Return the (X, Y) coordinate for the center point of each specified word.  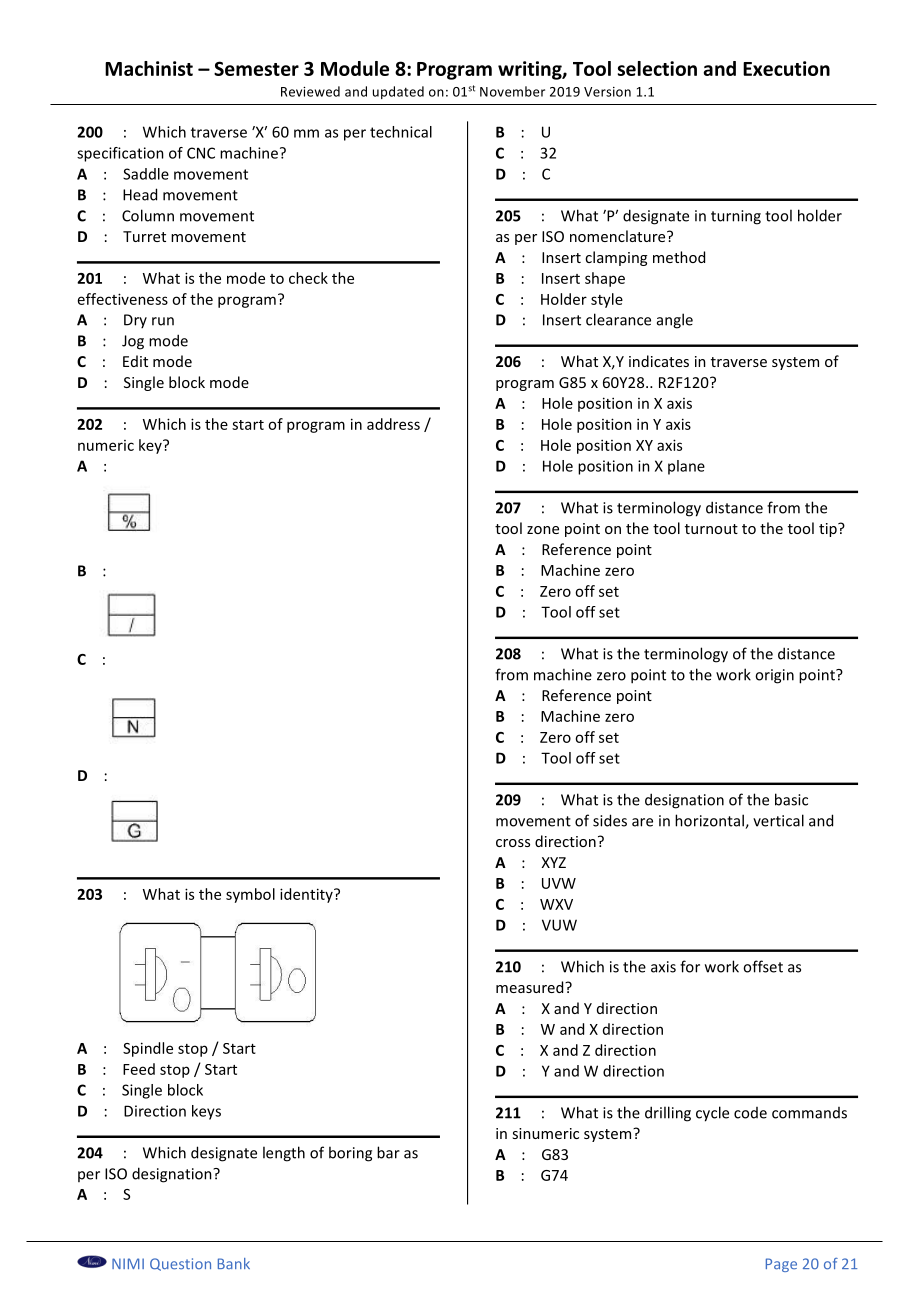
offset (763, 966)
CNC (201, 153)
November (512, 91)
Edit (135, 361)
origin (774, 676)
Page (781, 1265)
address (393, 424)
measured (531, 987)
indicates (659, 361)
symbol (250, 895)
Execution (786, 68)
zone (543, 530)
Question (180, 1264)
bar (388, 1152)
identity (307, 895)
